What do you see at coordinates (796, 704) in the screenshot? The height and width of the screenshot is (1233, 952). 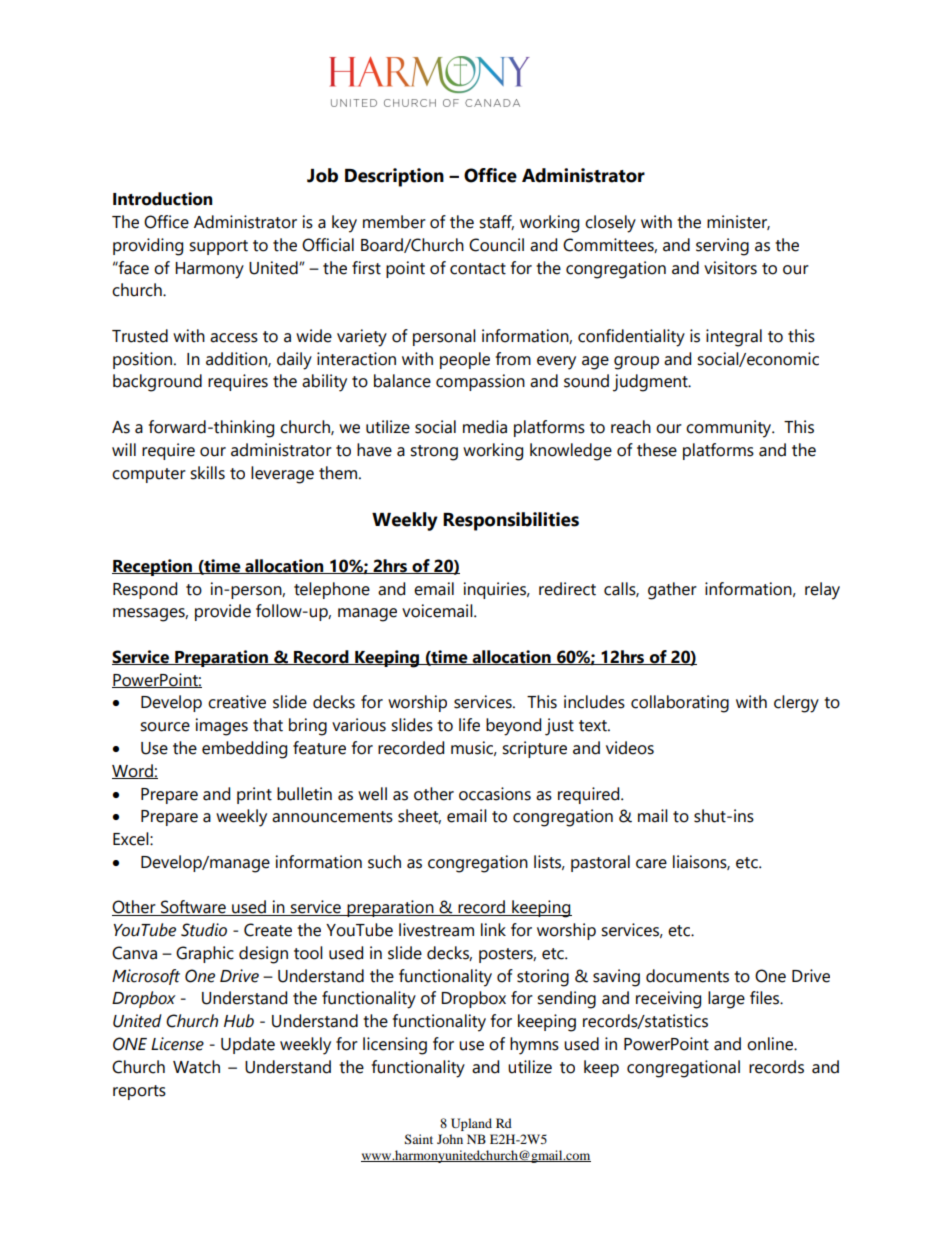 I see `clergy` at bounding box center [796, 704].
